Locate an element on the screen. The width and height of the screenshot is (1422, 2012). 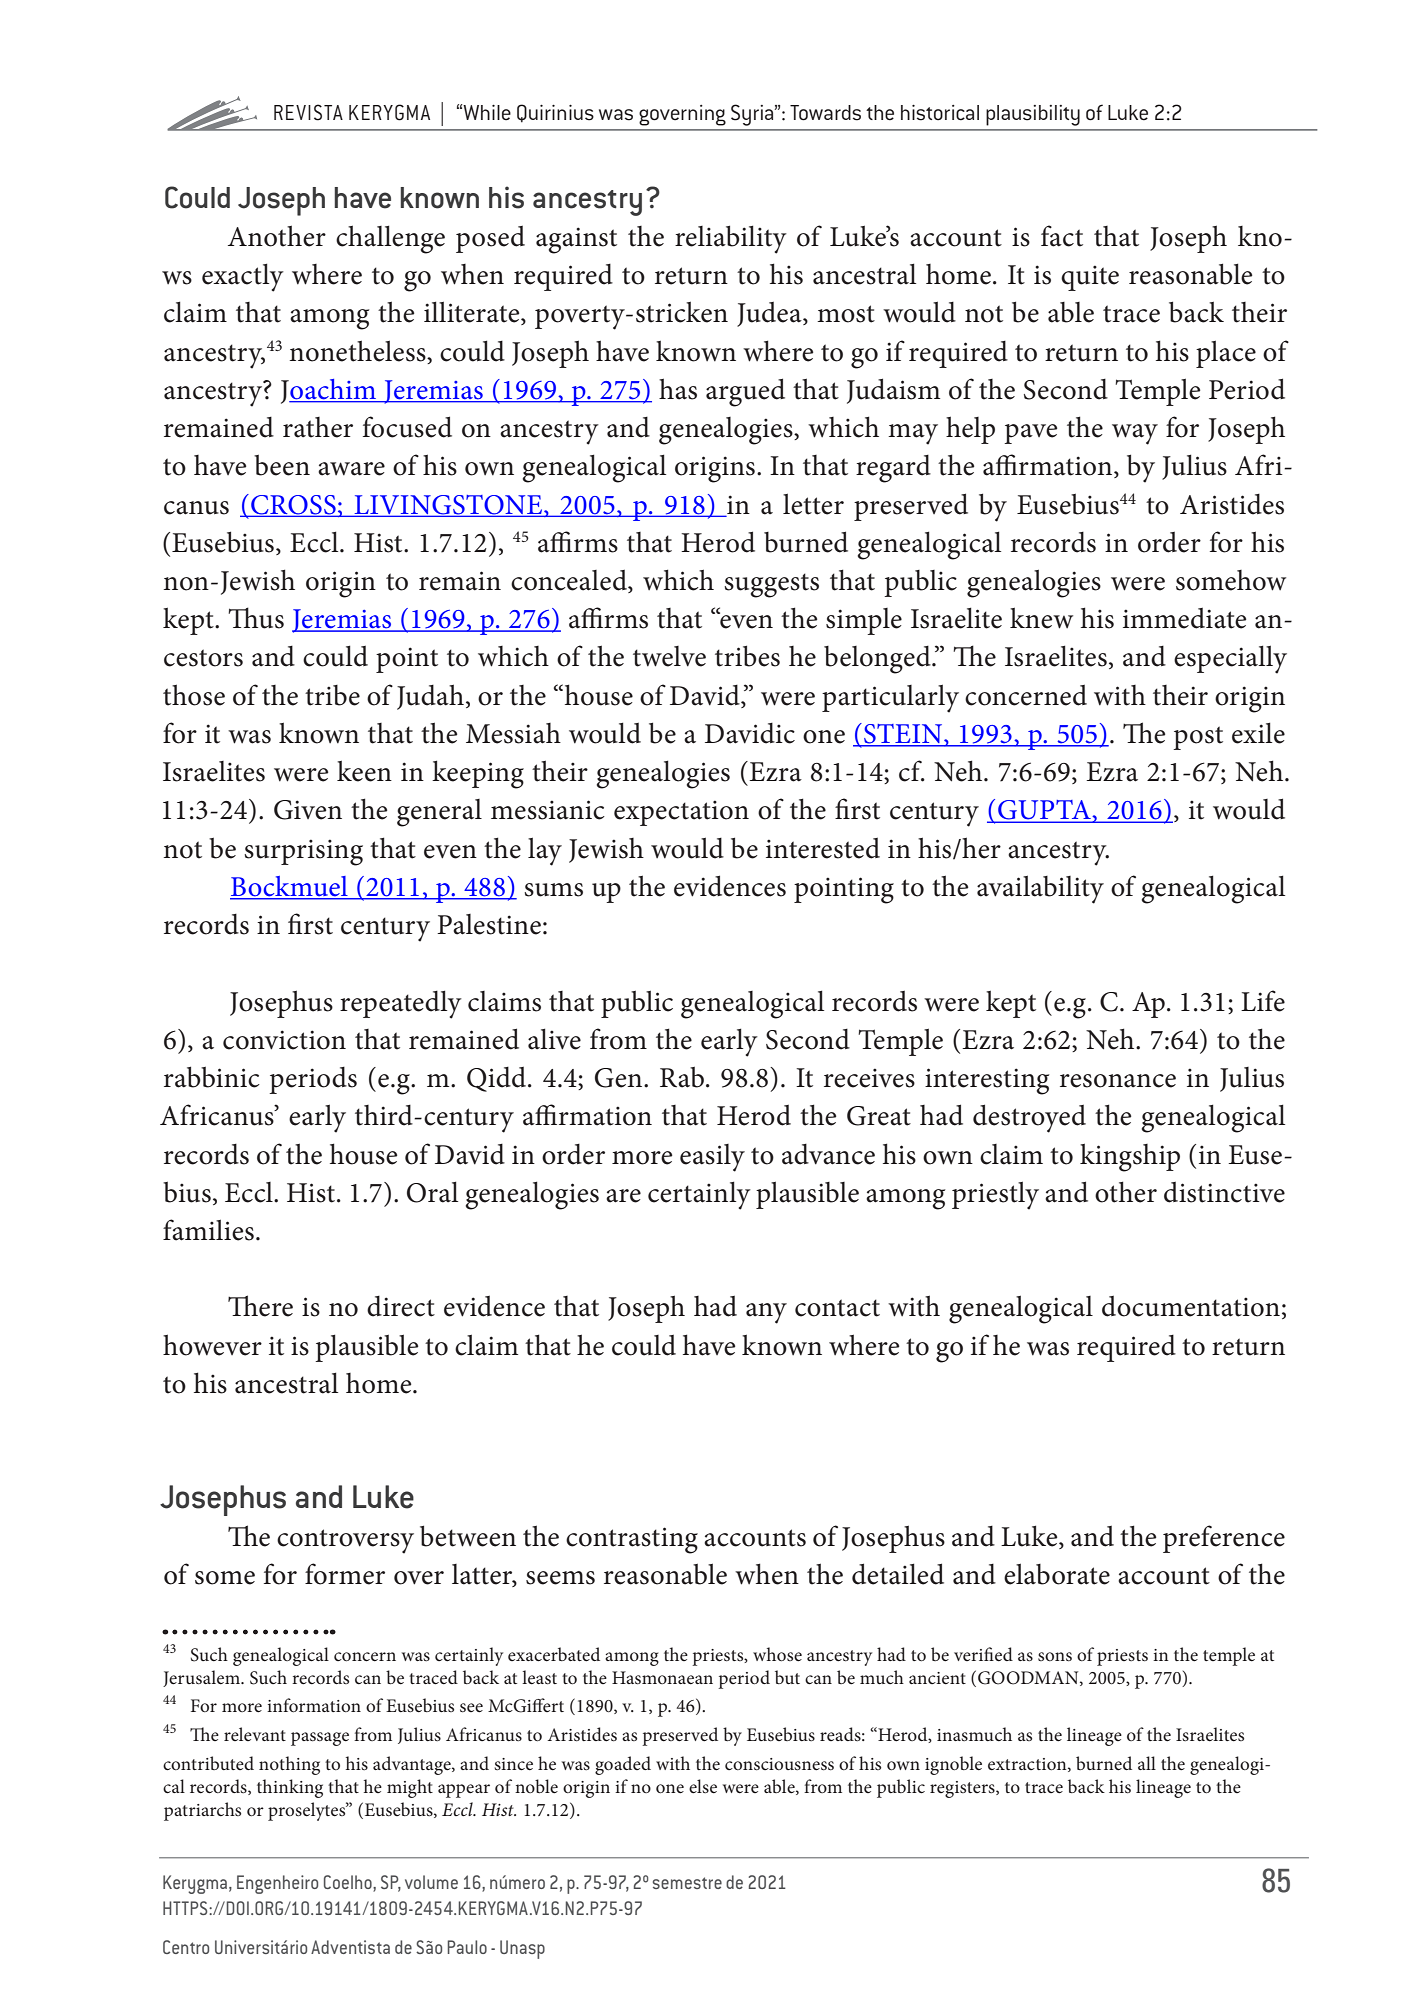
fact is located at coordinates (1062, 236).
